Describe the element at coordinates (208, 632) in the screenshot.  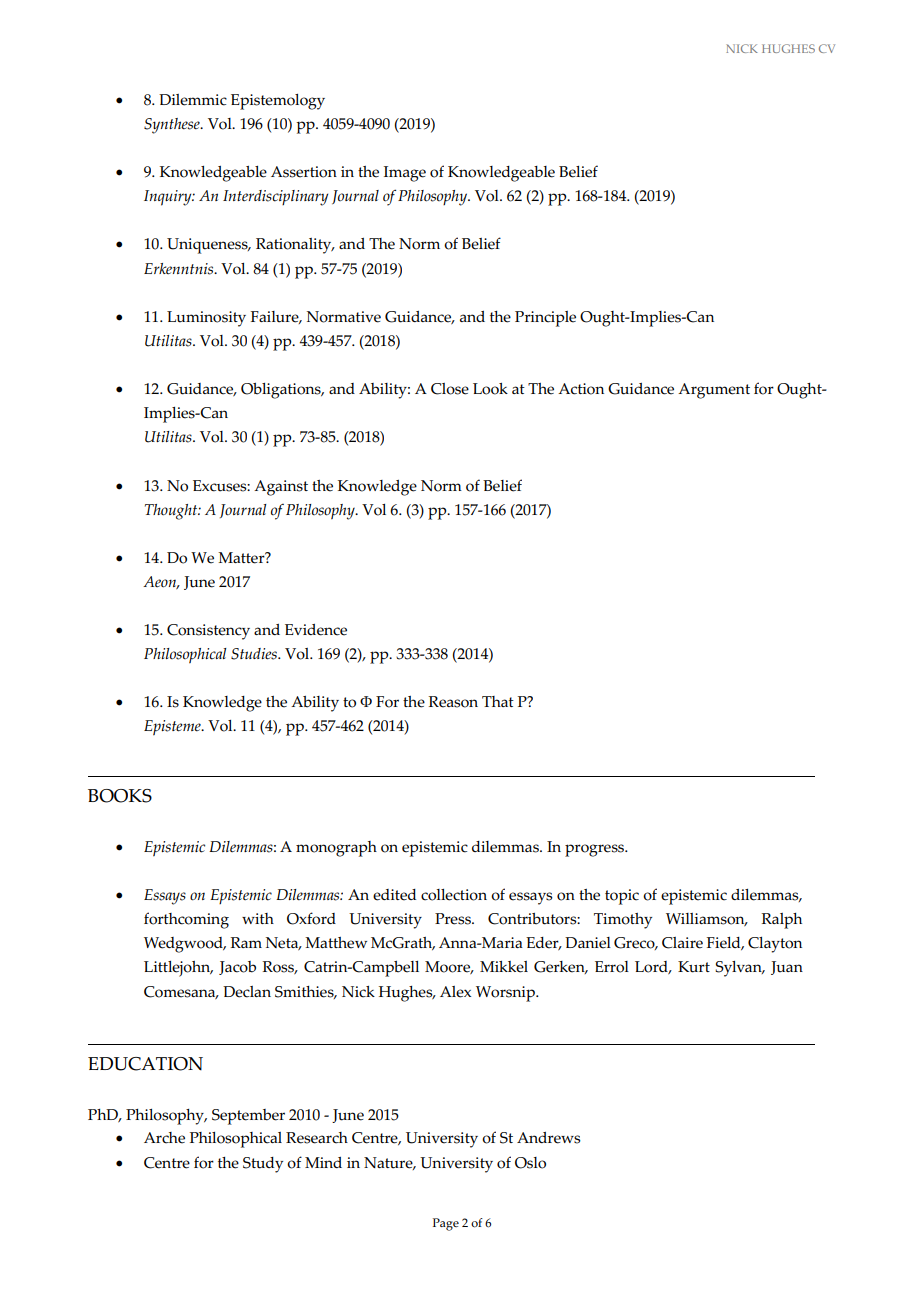
I see `Consistency` at that location.
